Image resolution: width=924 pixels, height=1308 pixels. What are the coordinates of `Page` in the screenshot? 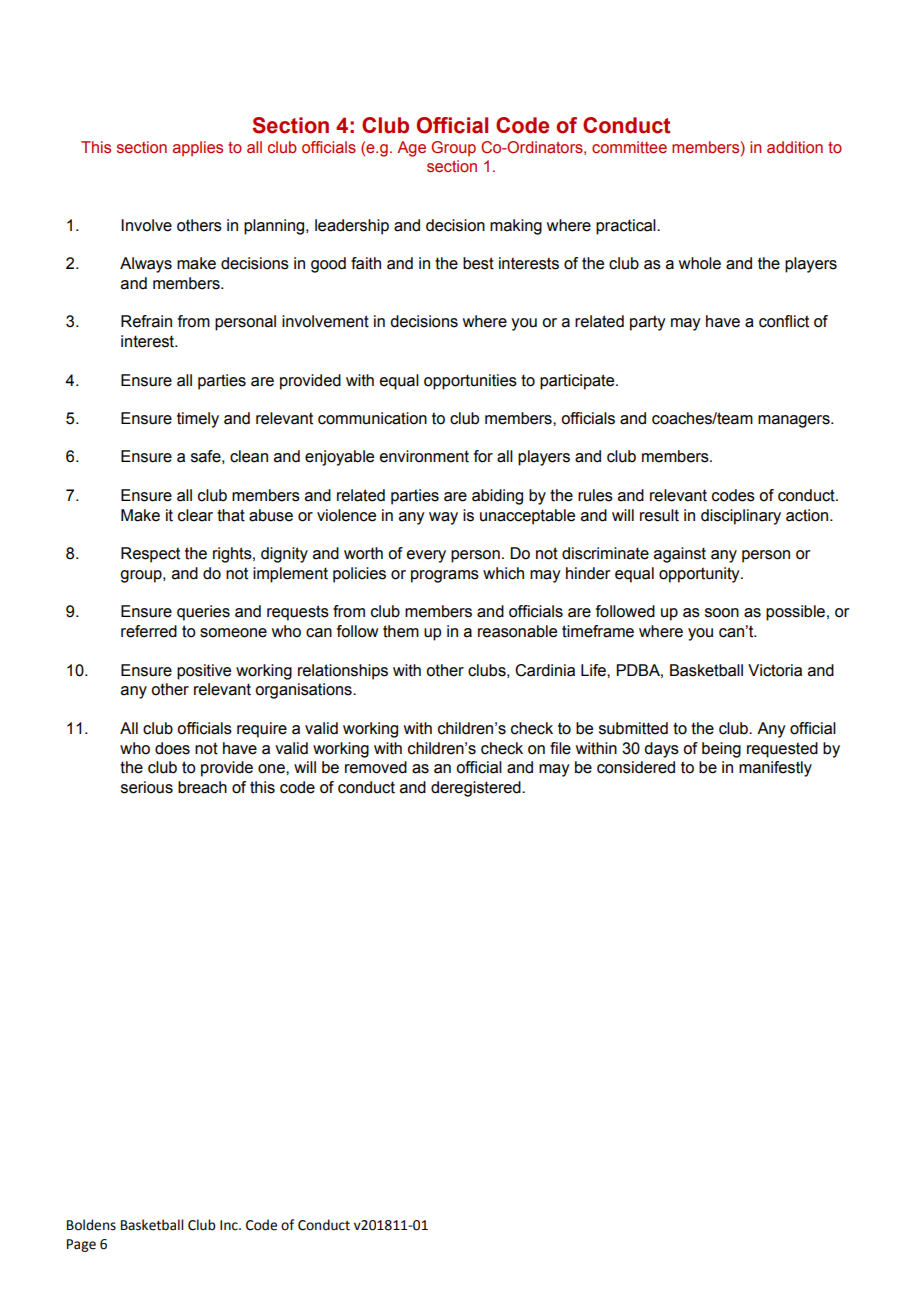 It's located at (81, 1245).
